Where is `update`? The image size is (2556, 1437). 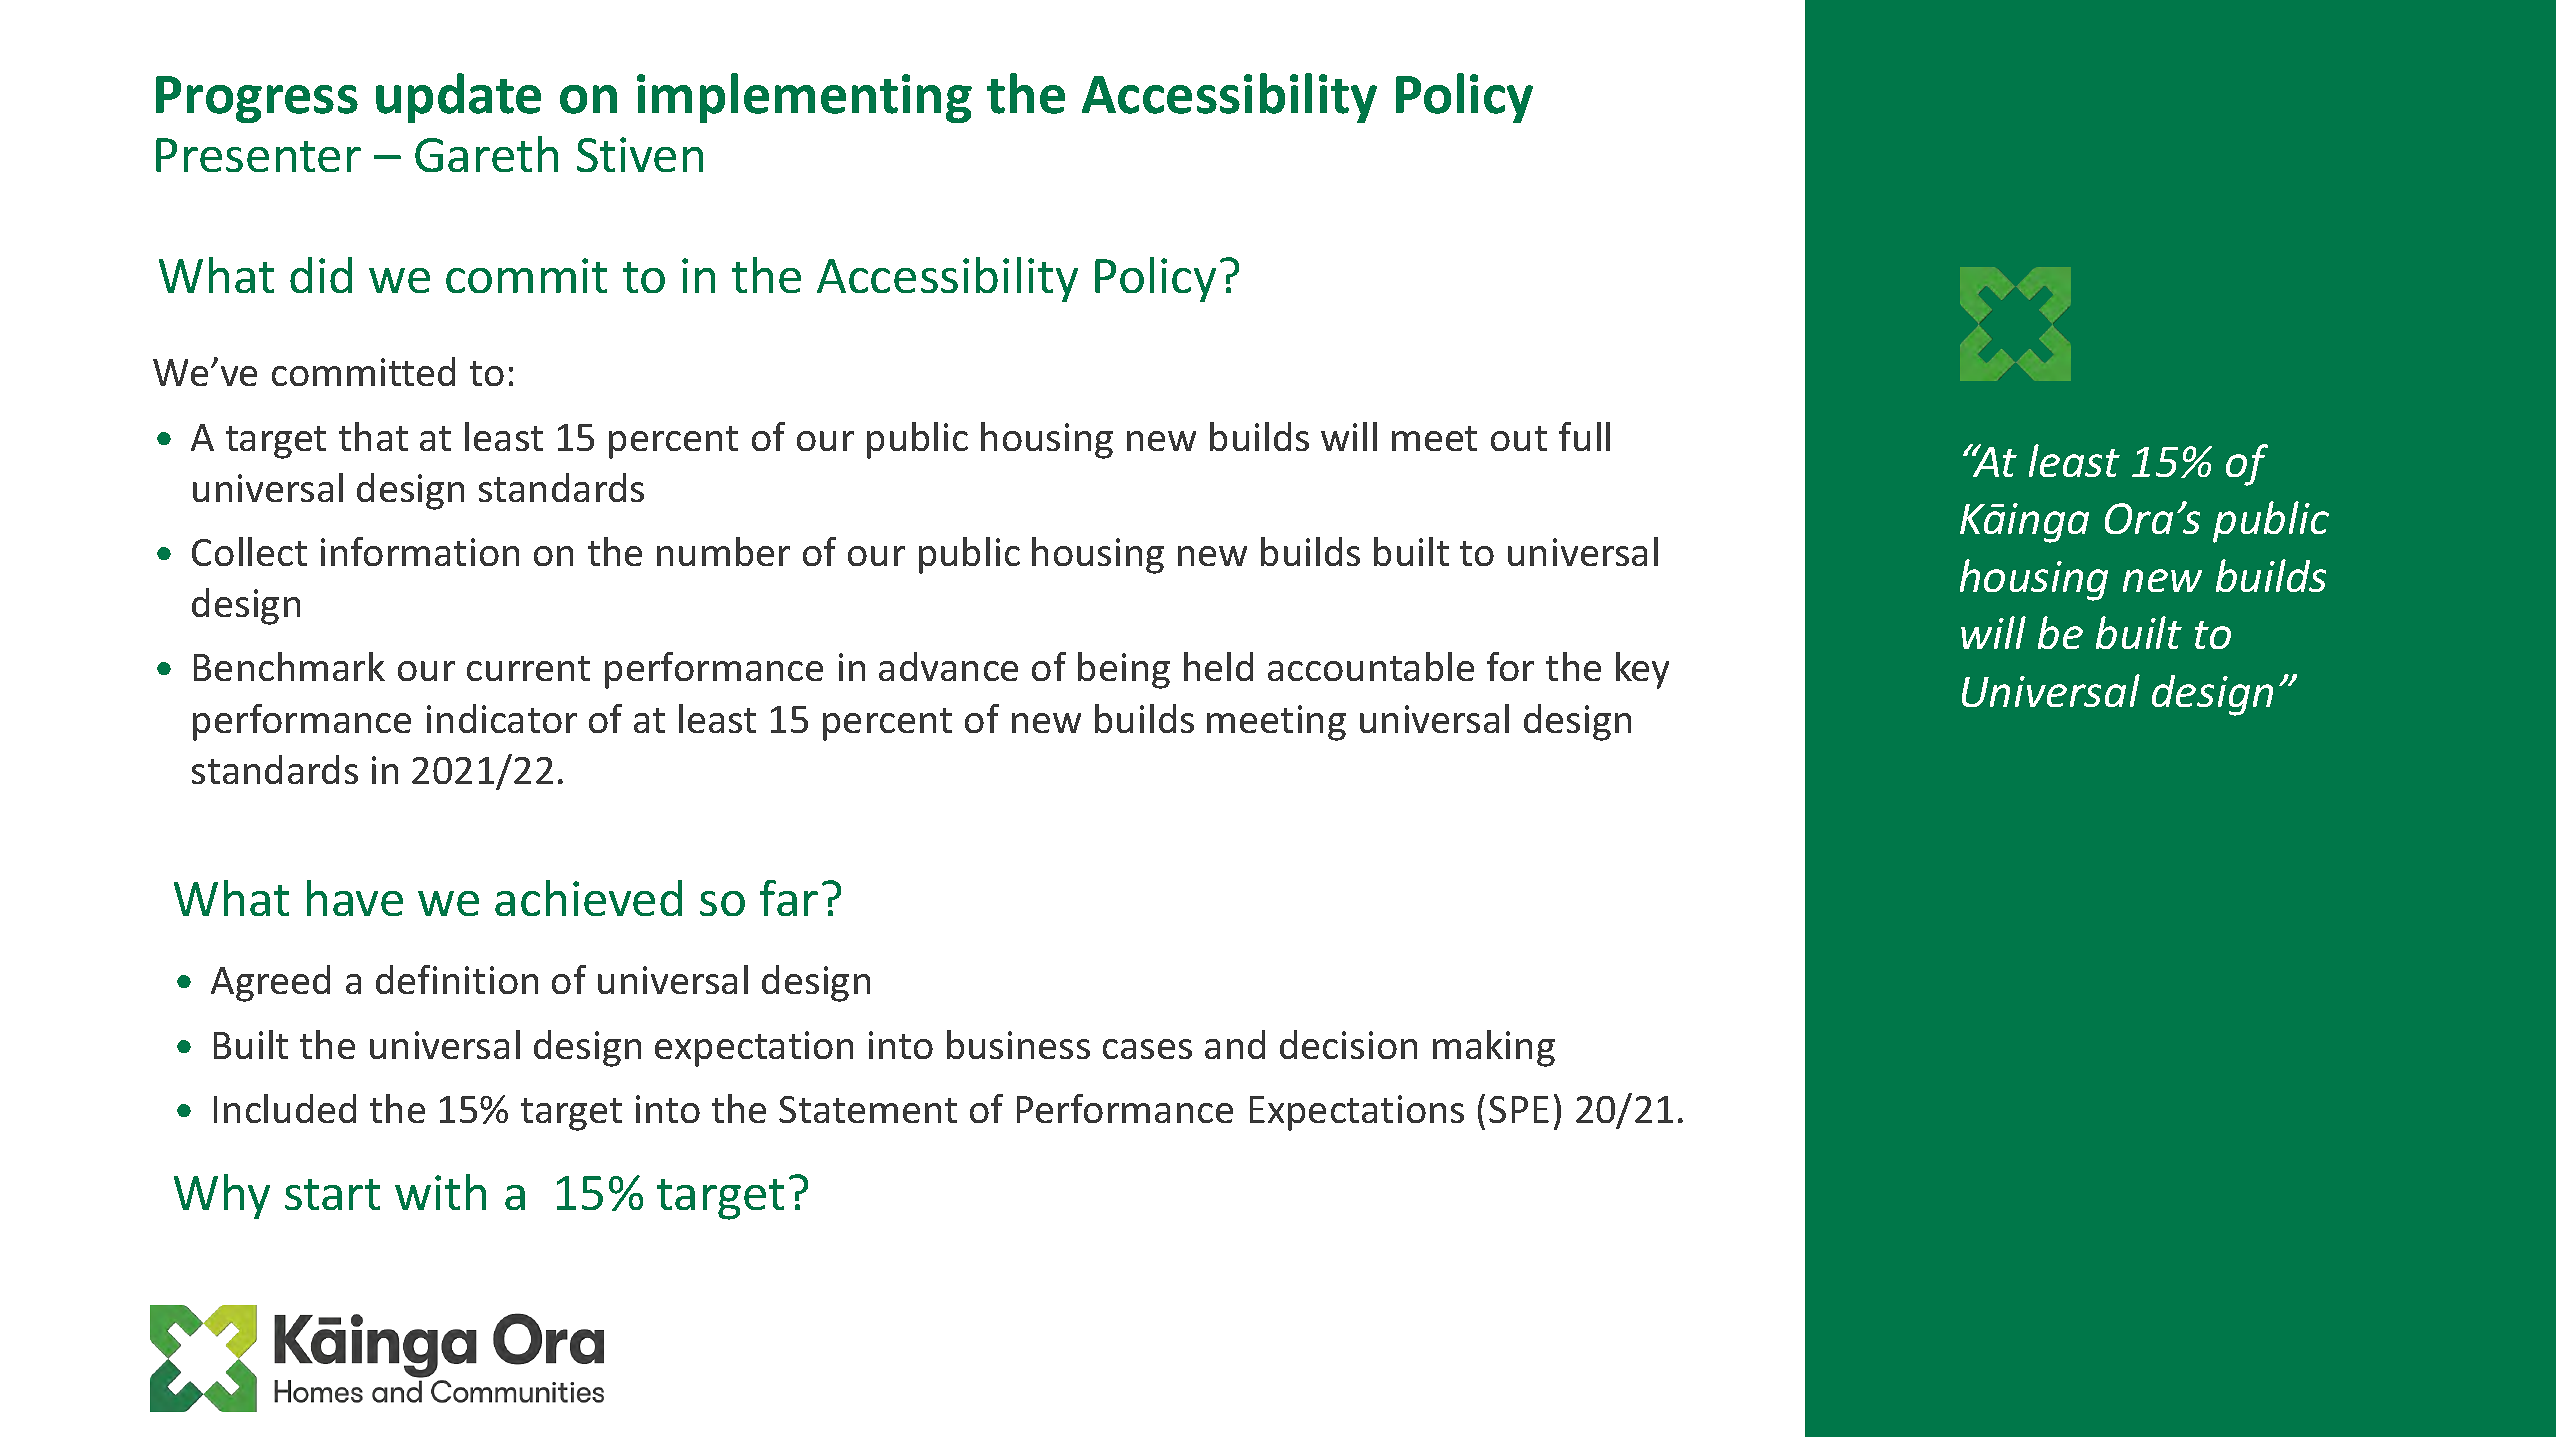
update is located at coordinates (458, 98).
